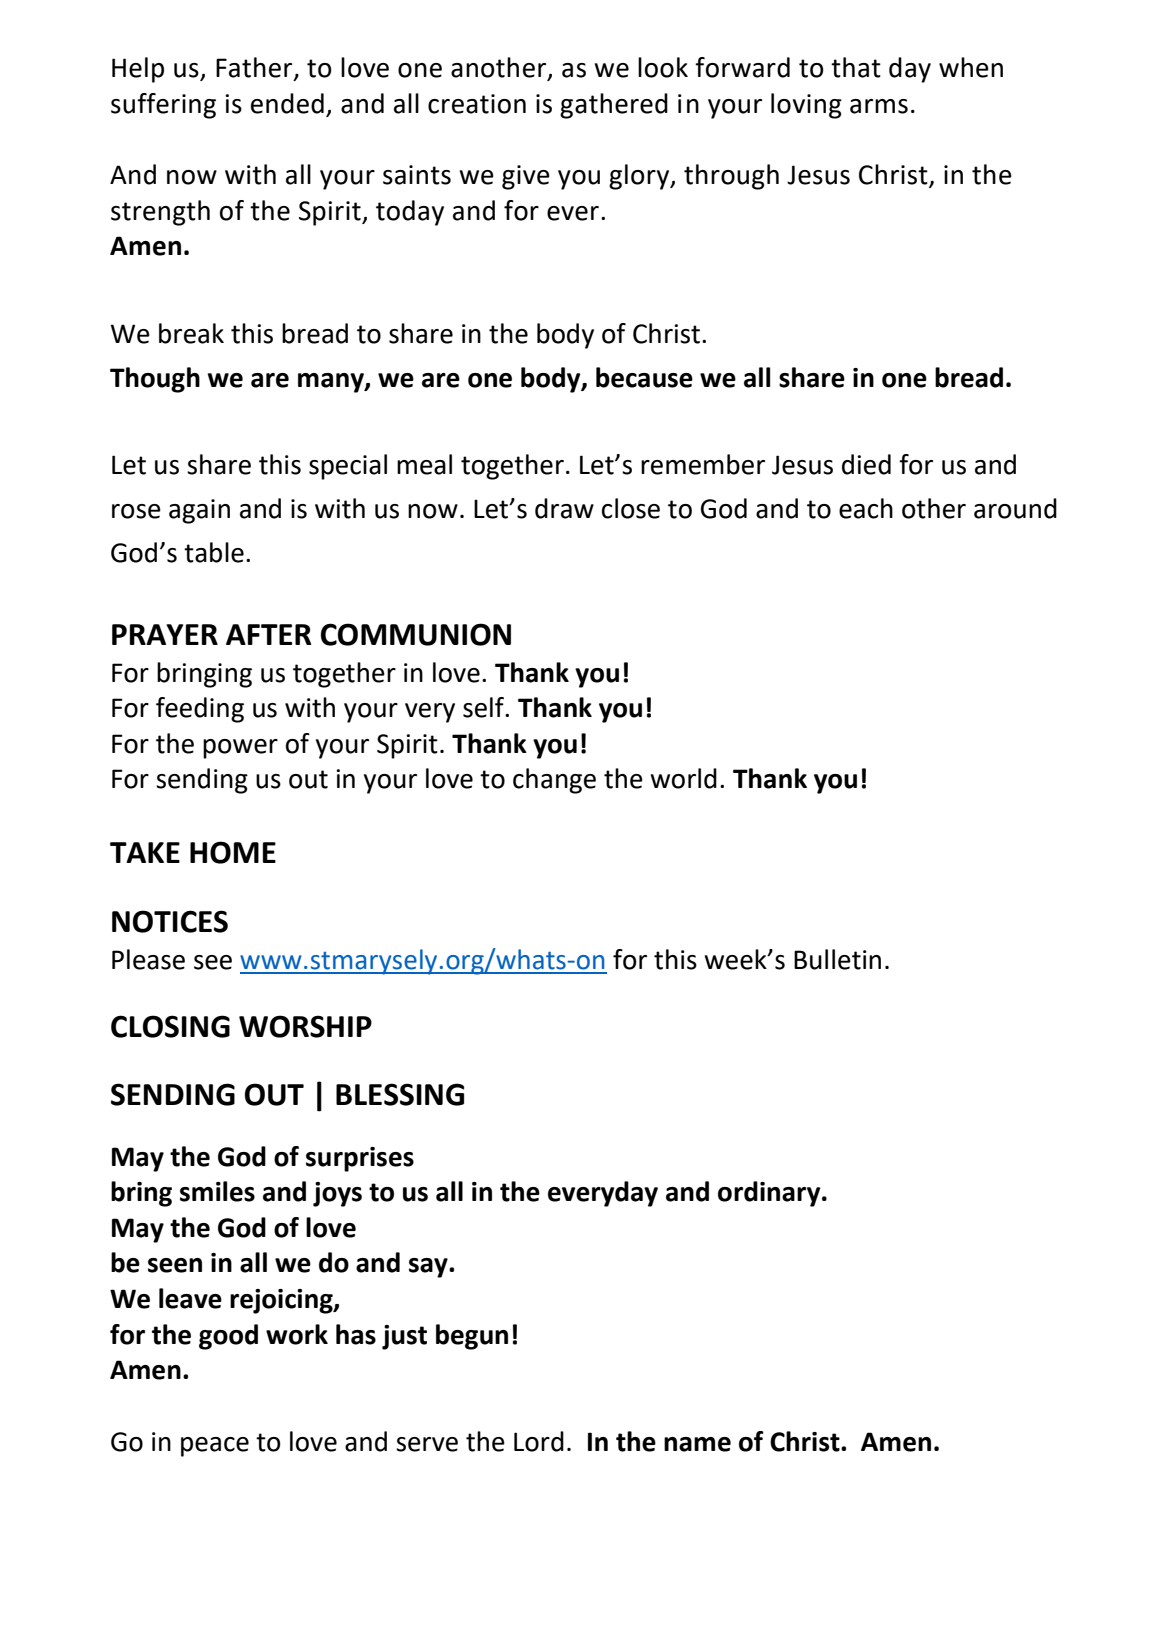 The height and width of the screenshot is (1637, 1158). I want to click on peace, so click(215, 1447).
